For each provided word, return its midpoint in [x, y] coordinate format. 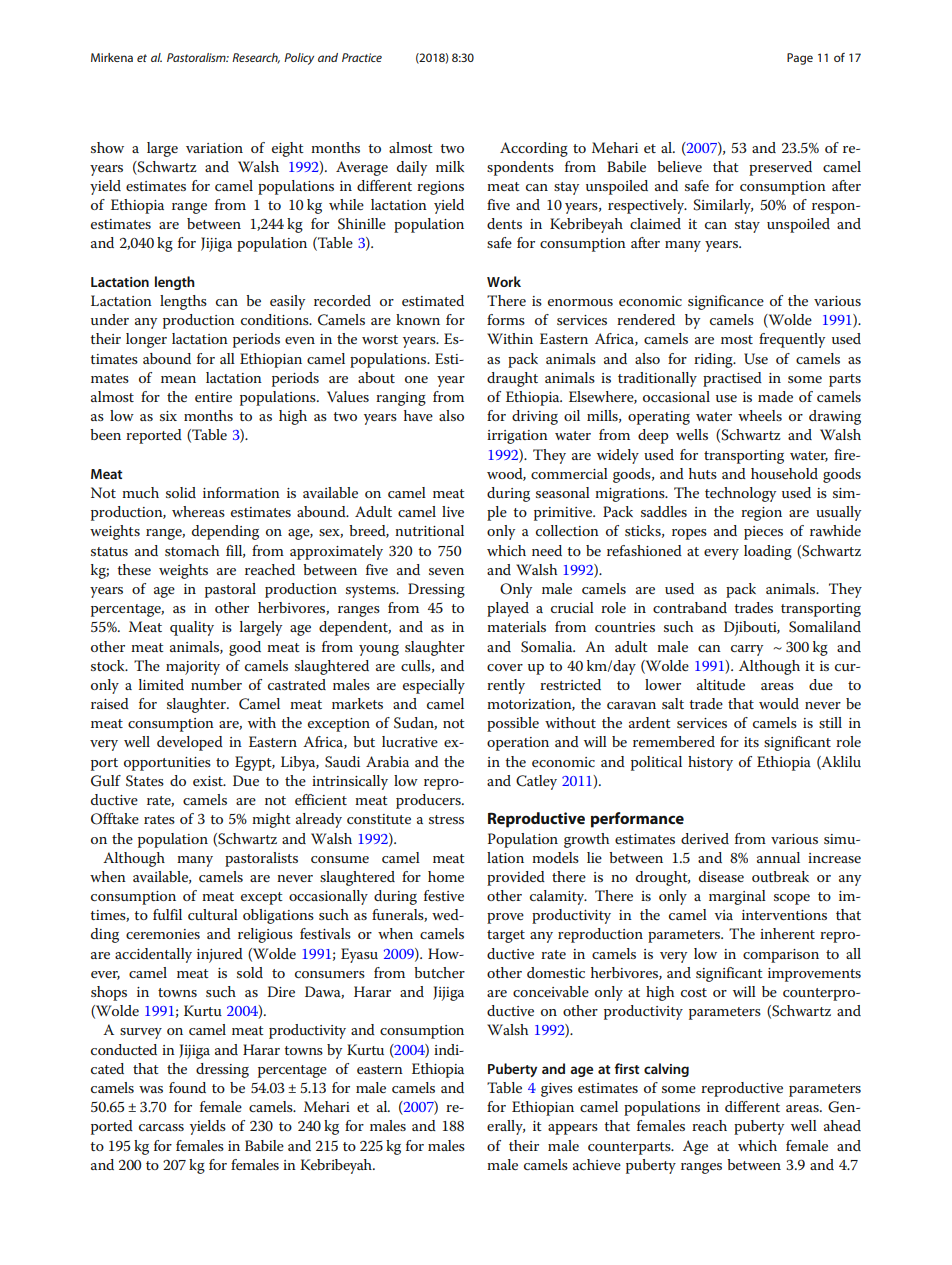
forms [506, 319]
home [446, 876]
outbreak [780, 876]
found [187, 1087]
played [508, 609]
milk [450, 166]
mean [178, 379]
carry [747, 650]
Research [256, 58]
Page [800, 59]
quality [192, 628]
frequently [792, 340]
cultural [213, 914]
